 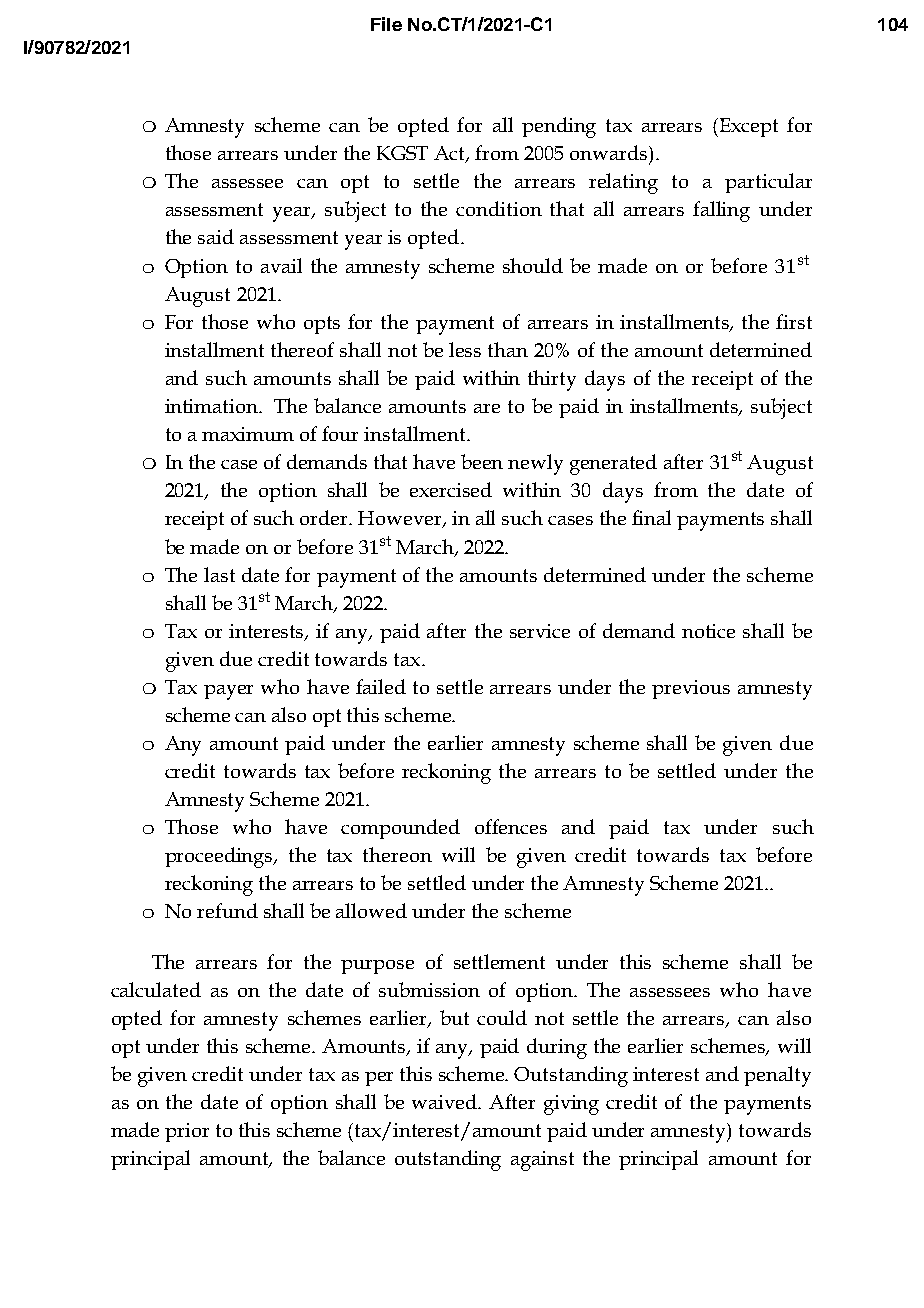 What do you see at coordinates (302, 349) in the image?
I see `thereof` at bounding box center [302, 349].
